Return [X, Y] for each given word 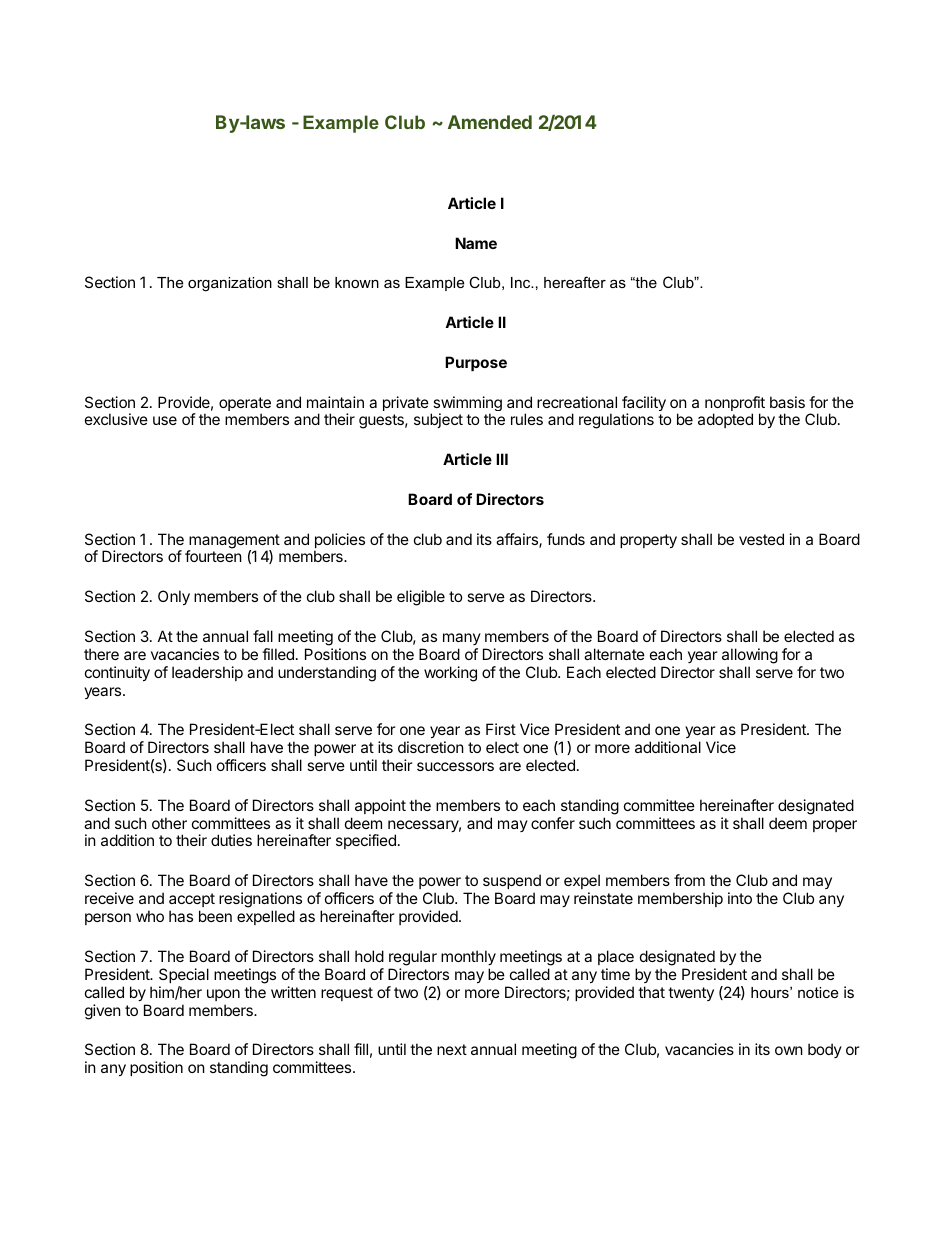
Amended [490, 122]
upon [223, 995]
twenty [691, 994]
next [452, 1049]
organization [230, 284]
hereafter [575, 282]
